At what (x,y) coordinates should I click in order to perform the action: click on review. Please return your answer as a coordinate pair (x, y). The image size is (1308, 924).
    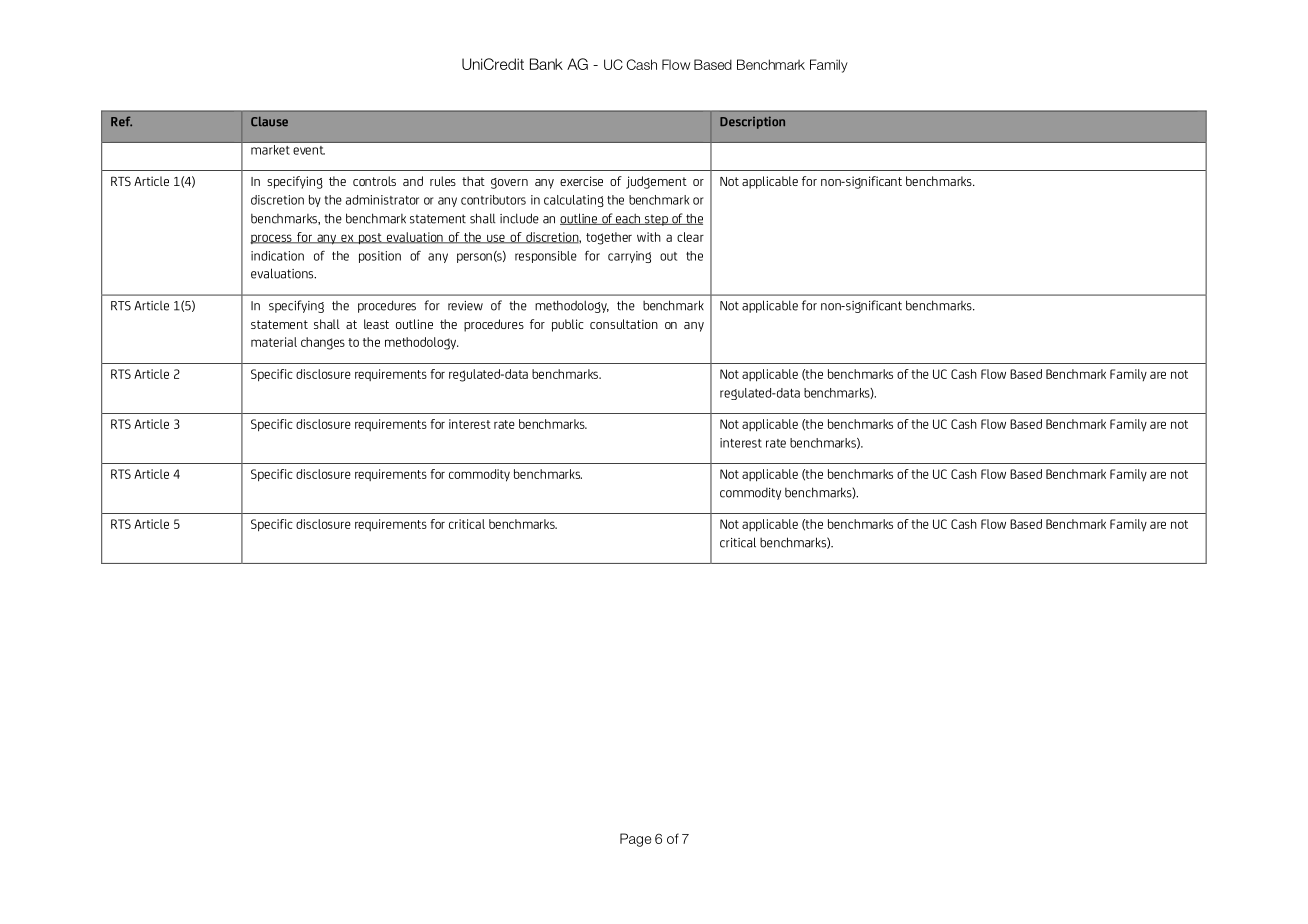
    Looking at the image, I should click on (465, 306).
